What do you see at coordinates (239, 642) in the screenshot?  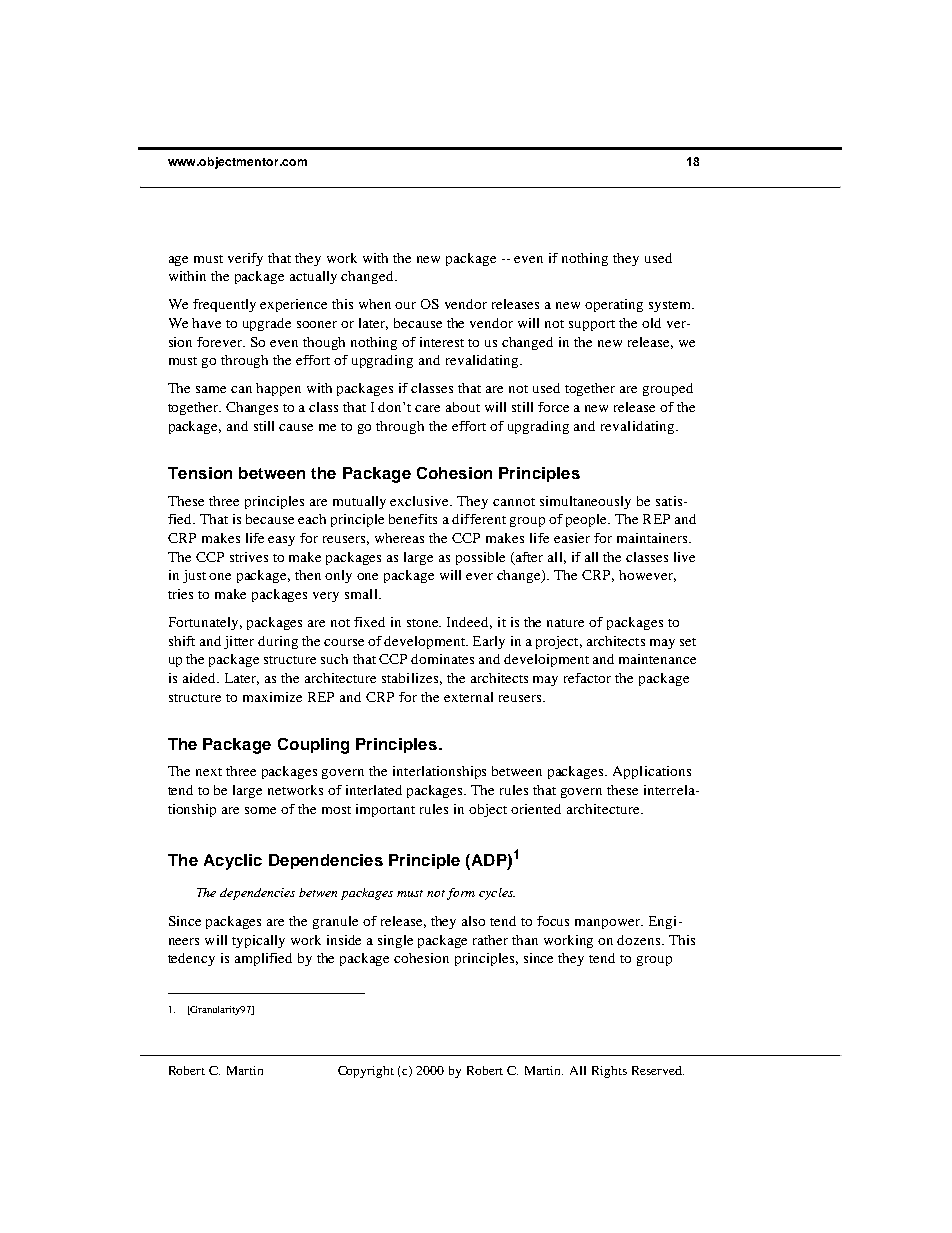 I see `jitter` at bounding box center [239, 642].
